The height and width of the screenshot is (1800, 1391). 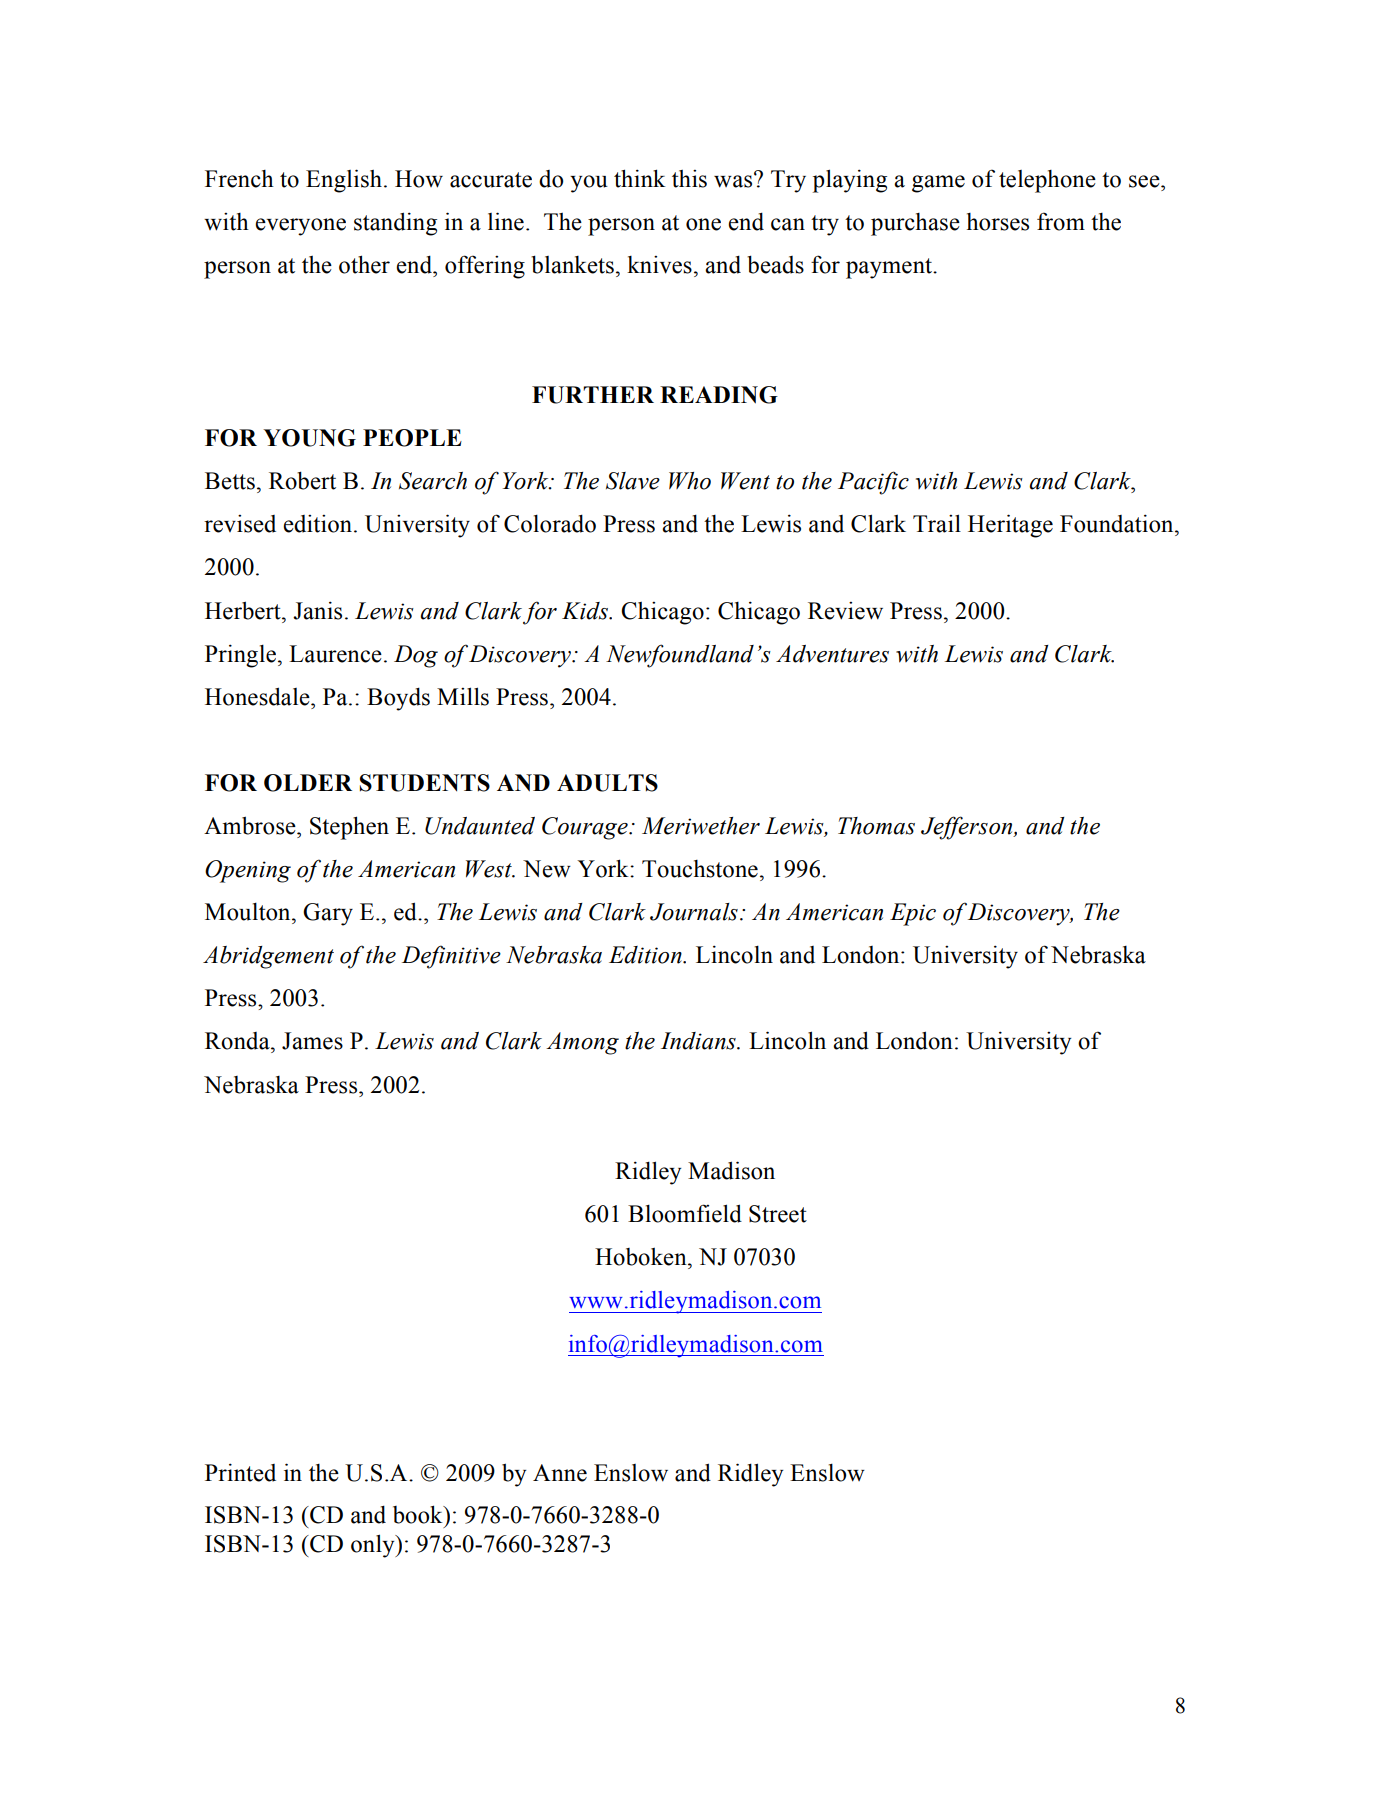 What do you see at coordinates (699, 1041) in the screenshot?
I see `Indians` at bounding box center [699, 1041].
